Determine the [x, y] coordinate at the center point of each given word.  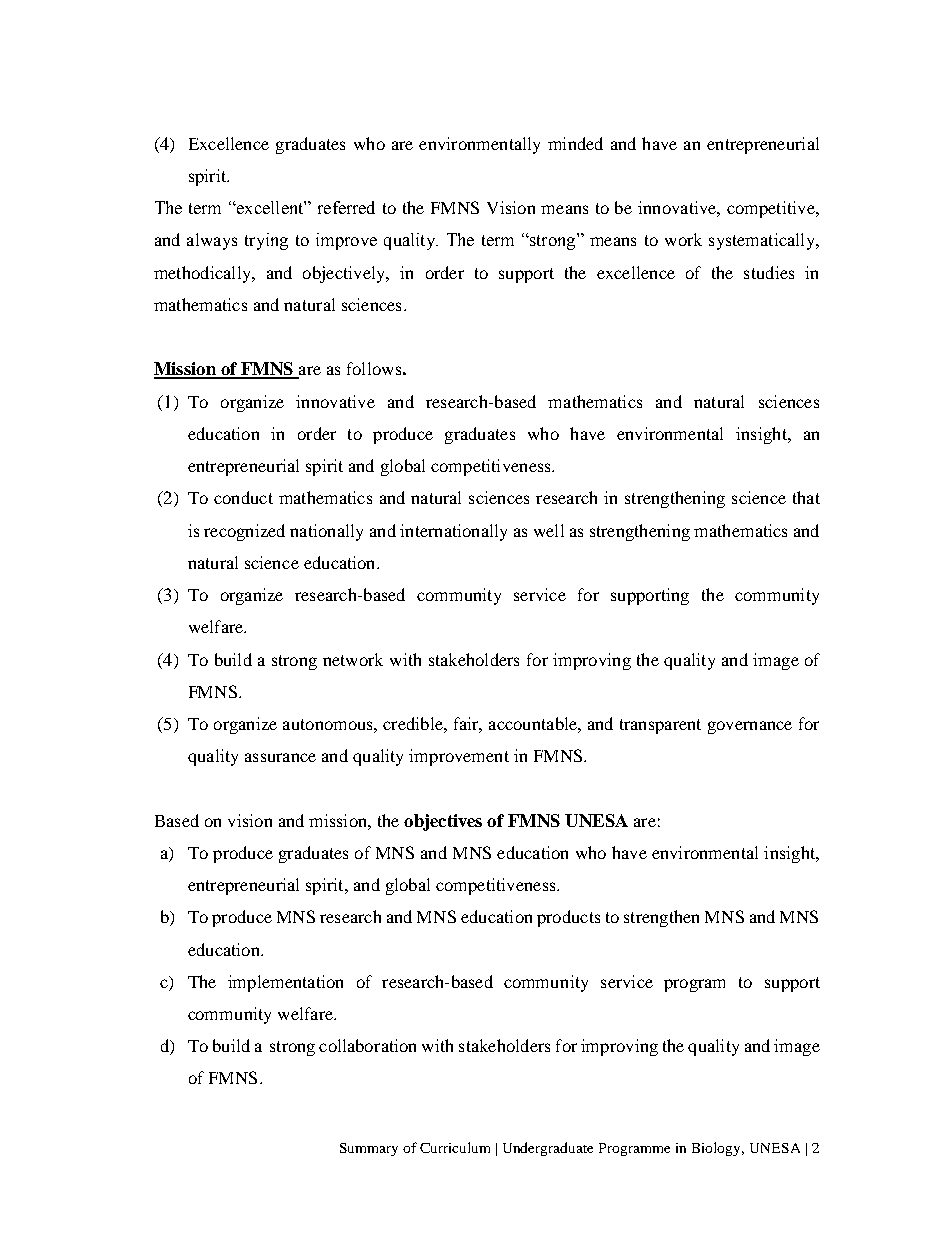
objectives [443, 822]
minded [575, 143]
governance [750, 727]
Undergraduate [548, 1149]
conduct [243, 497]
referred [346, 207]
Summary [369, 1149]
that [806, 497]
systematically [763, 241]
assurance [280, 757]
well [549, 530]
